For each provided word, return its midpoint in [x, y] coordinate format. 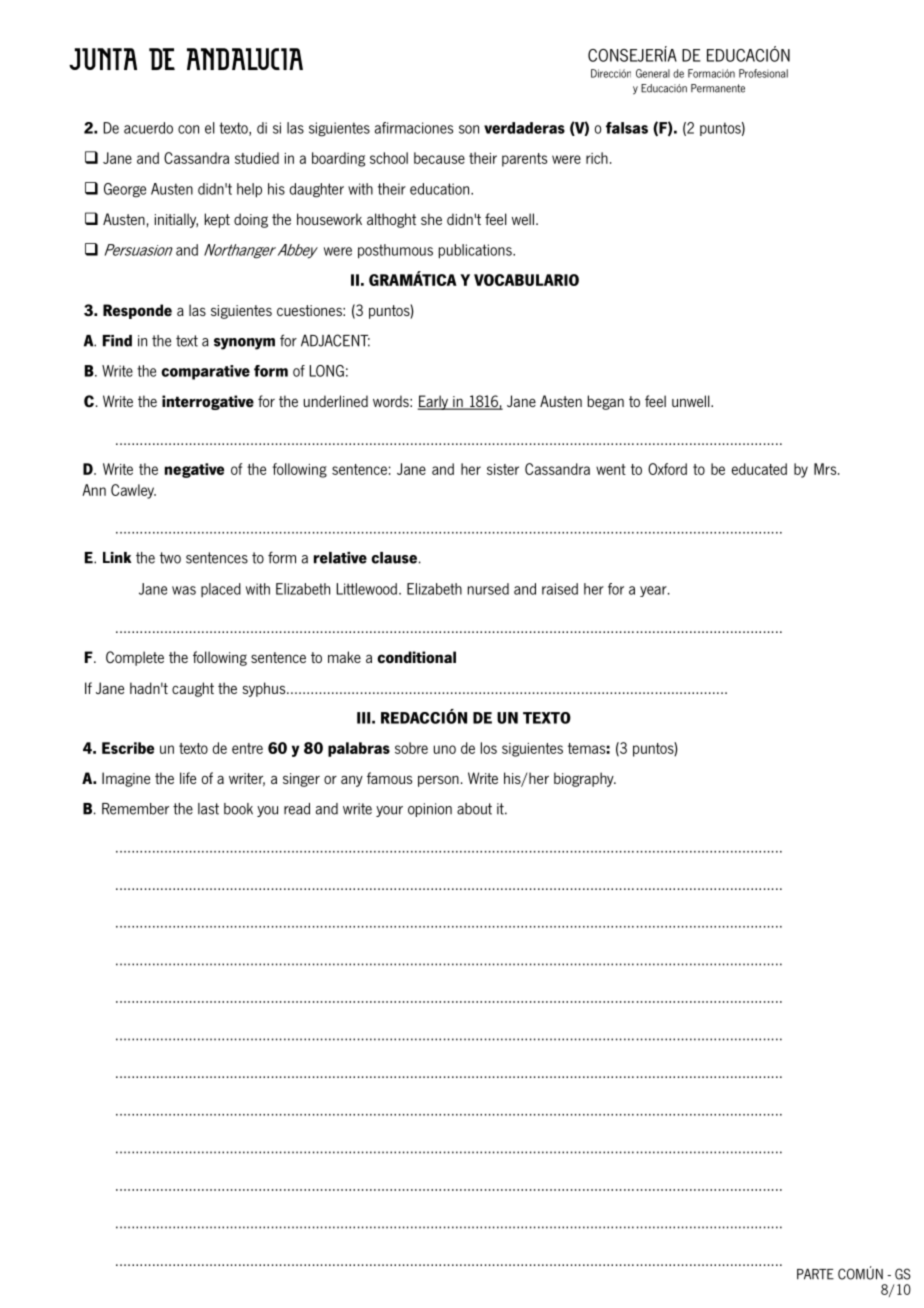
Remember [135, 809]
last [208, 809]
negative [194, 470]
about [474, 809]
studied [257, 158]
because [439, 158]
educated [759, 469]
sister [503, 469]
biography [585, 779]
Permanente [718, 88]
